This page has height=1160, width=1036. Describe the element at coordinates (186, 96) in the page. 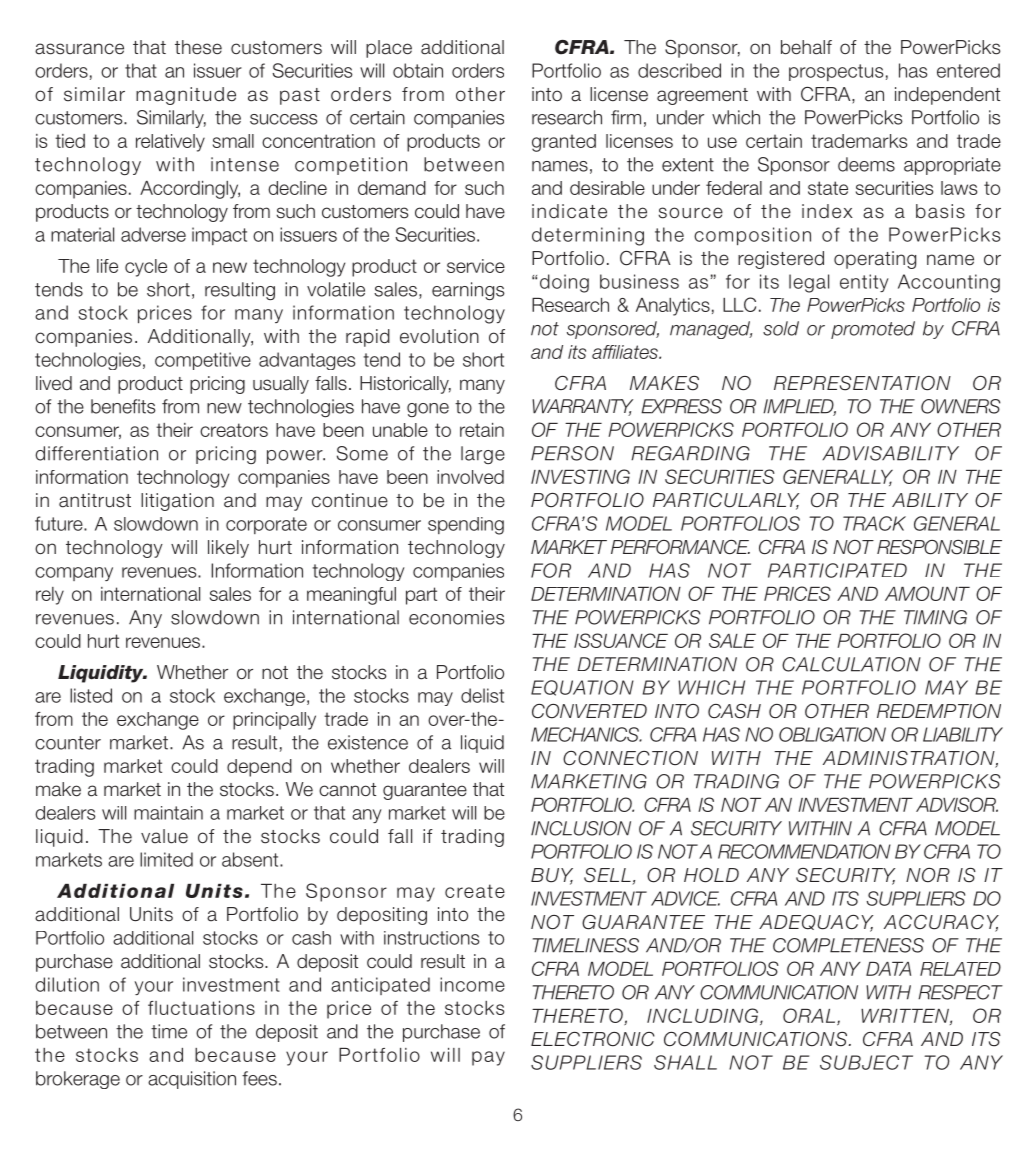

I see `magnitude` at that location.
